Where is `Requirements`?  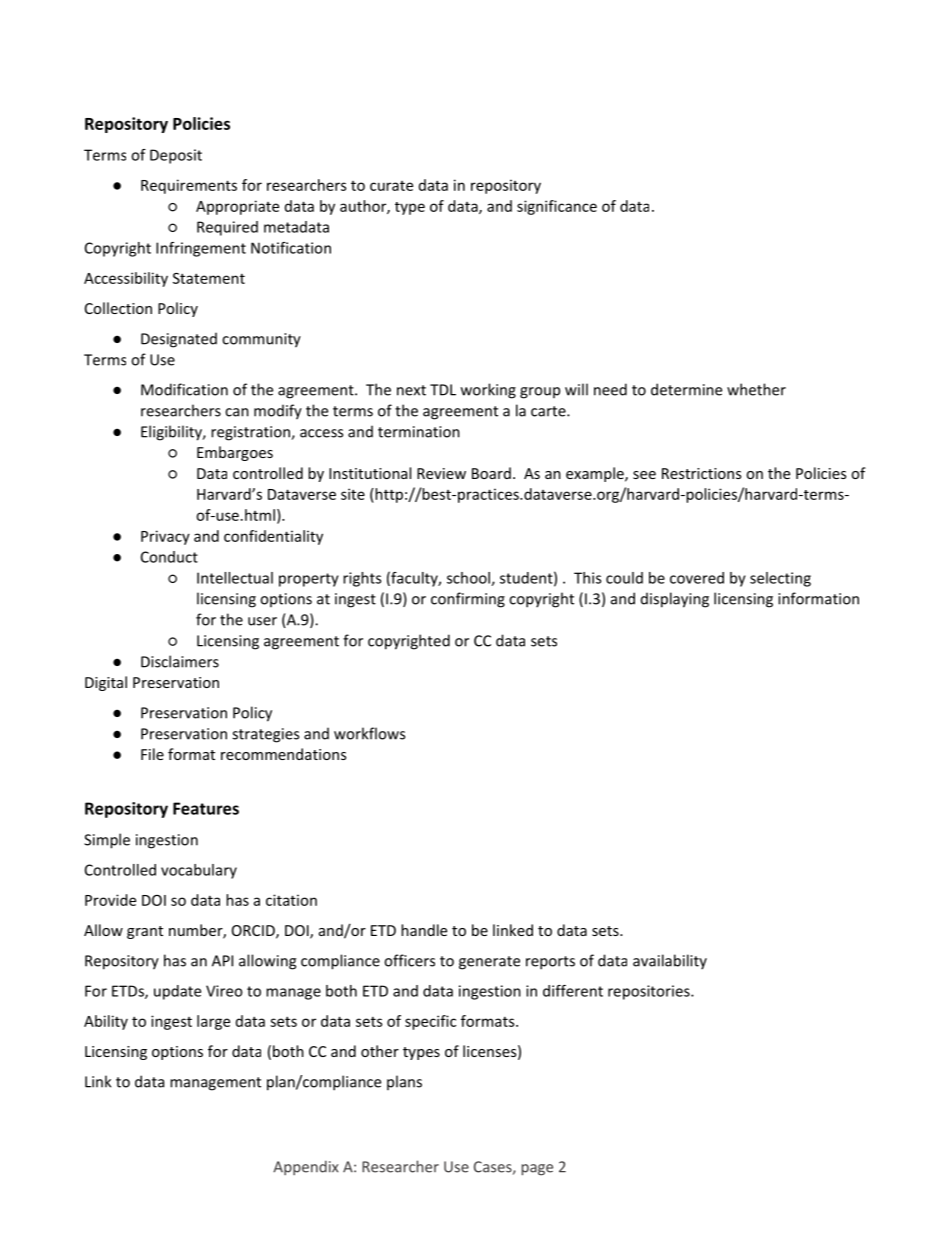
Requirements is located at coordinates (189, 186).
